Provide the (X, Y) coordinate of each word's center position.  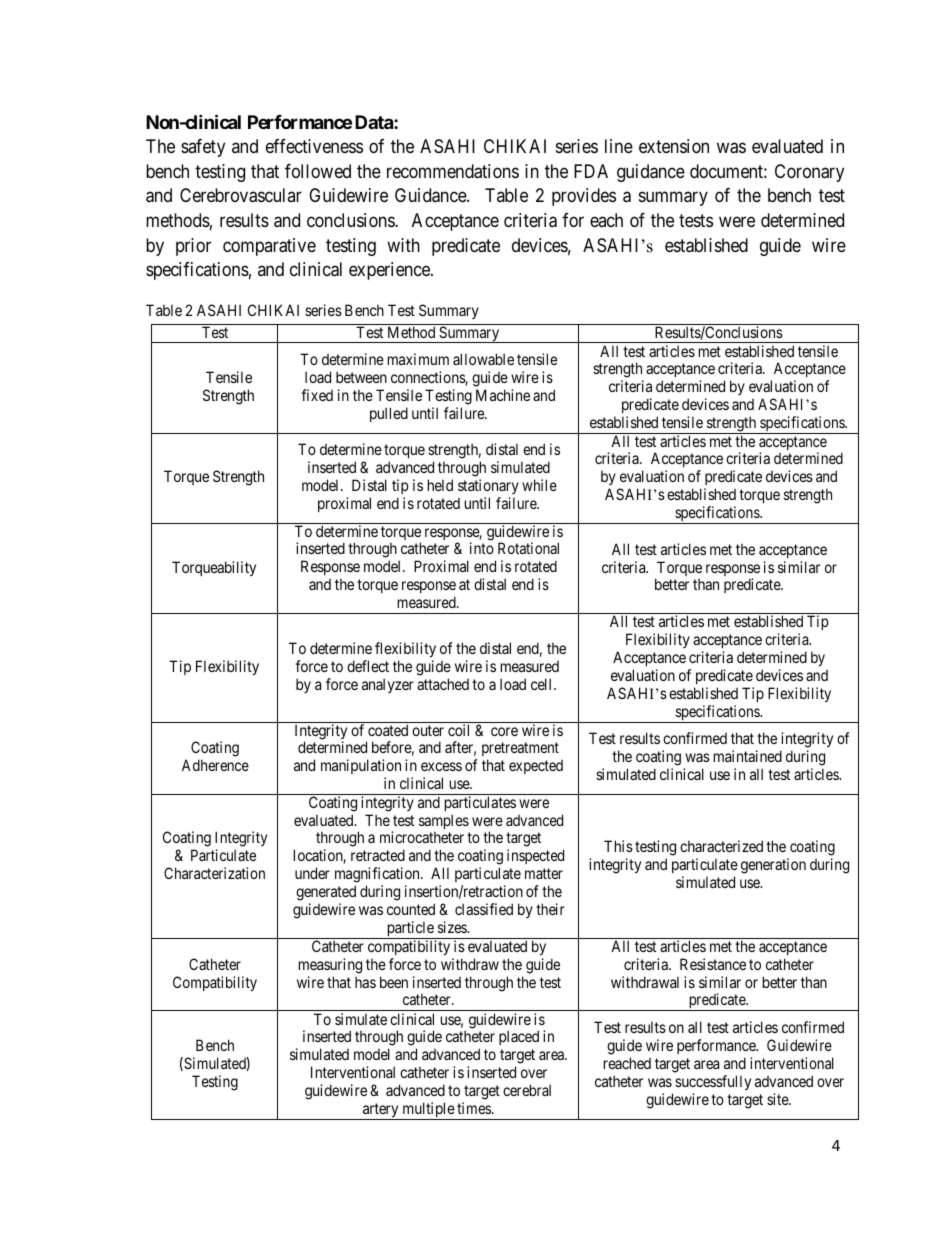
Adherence (215, 765)
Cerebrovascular (241, 195)
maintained (748, 756)
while (539, 485)
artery (381, 1111)
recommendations (453, 171)
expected (536, 767)
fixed (317, 395)
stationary (488, 486)
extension (674, 146)
